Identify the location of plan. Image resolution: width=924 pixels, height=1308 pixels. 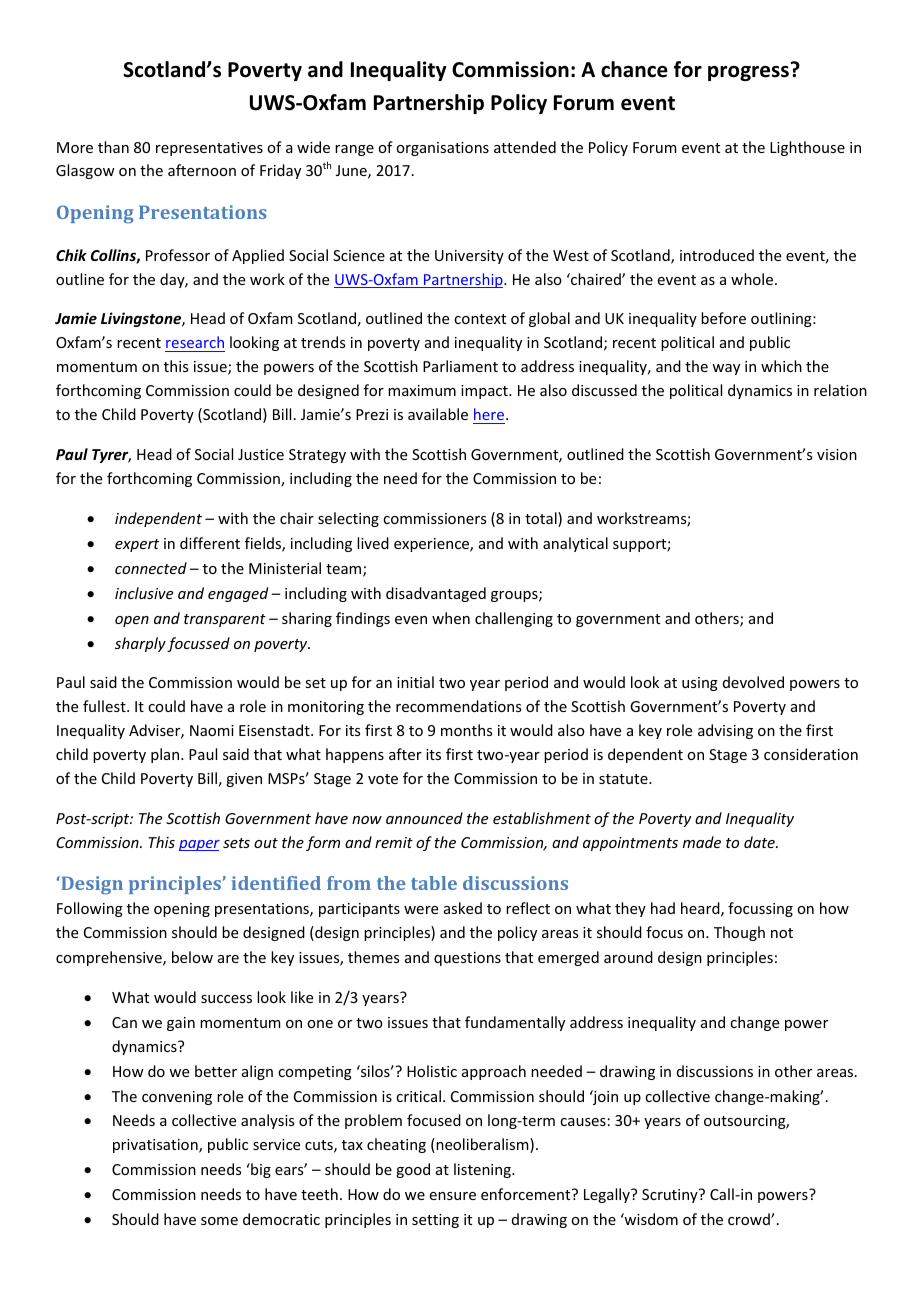
(166, 755).
